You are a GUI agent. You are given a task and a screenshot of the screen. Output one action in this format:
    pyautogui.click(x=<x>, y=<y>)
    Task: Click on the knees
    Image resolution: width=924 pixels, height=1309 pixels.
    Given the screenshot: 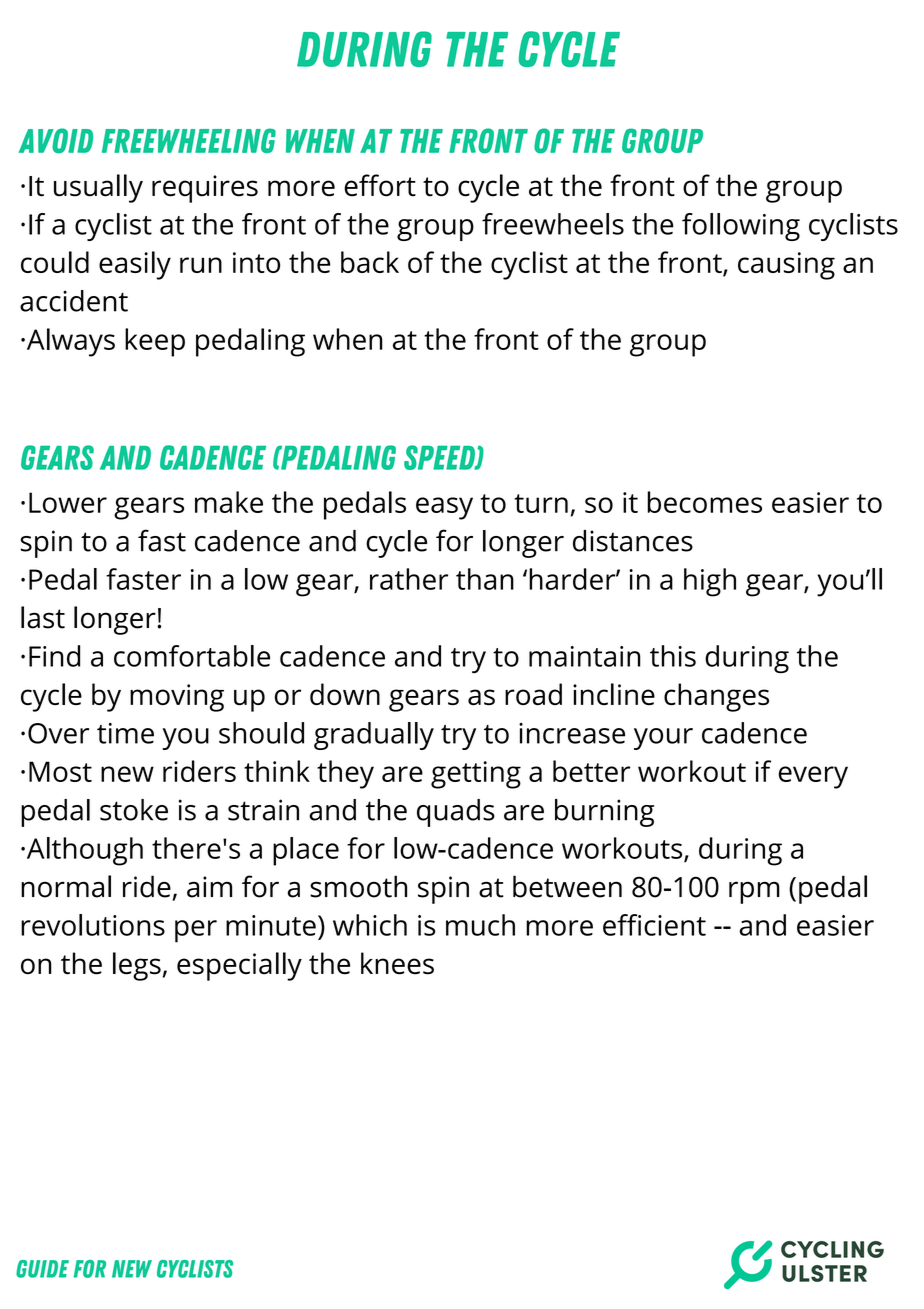 What is the action you would take?
    pyautogui.click(x=397, y=963)
